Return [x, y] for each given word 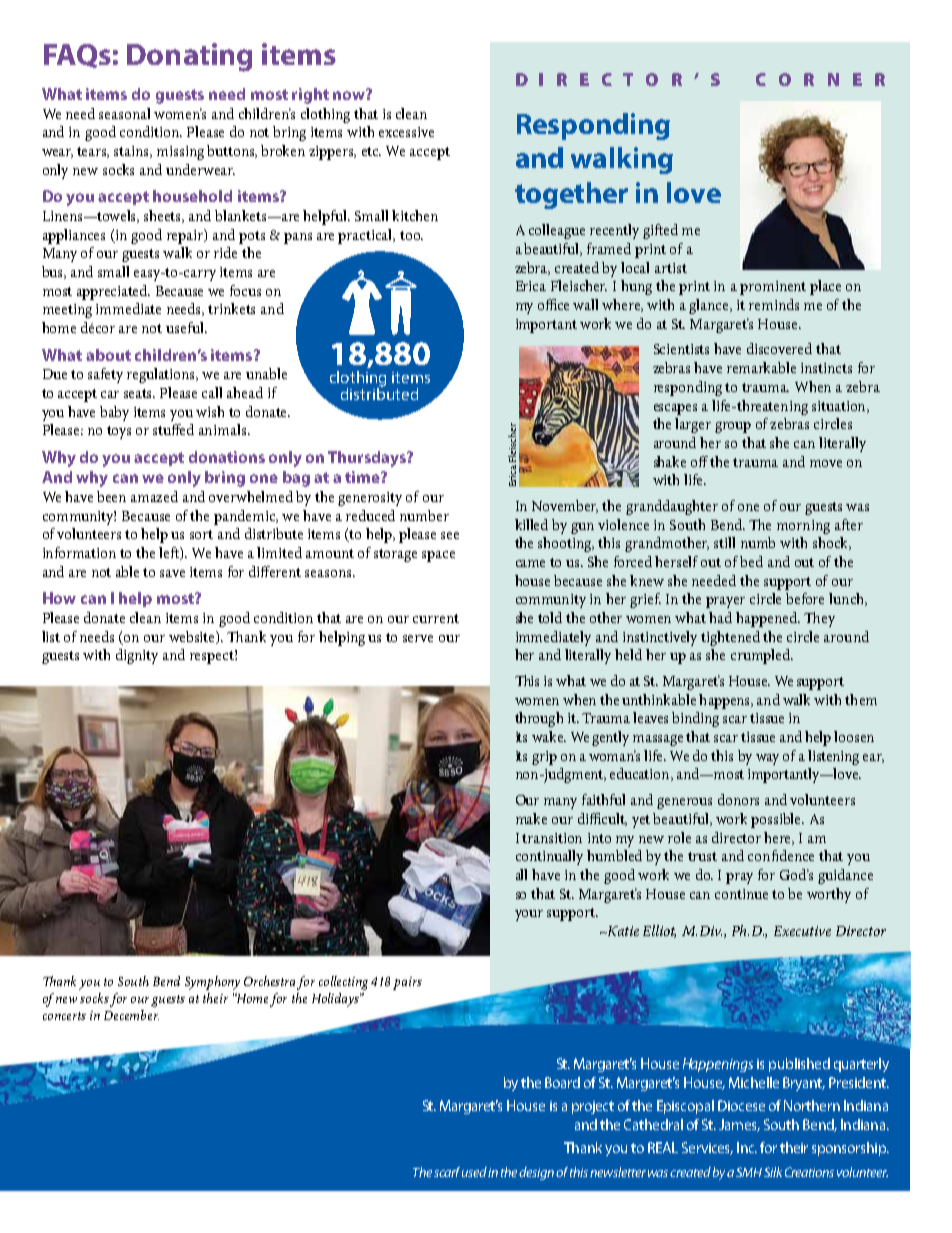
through [539, 719]
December [131, 1015]
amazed [154, 496]
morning [803, 527]
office [553, 304]
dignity [137, 656]
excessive [406, 132]
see [450, 535]
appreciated [113, 292]
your [529, 915]
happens [725, 701]
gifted [660, 231]
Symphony [212, 983]
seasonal [124, 113]
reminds [774, 304]
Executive [802, 931]
